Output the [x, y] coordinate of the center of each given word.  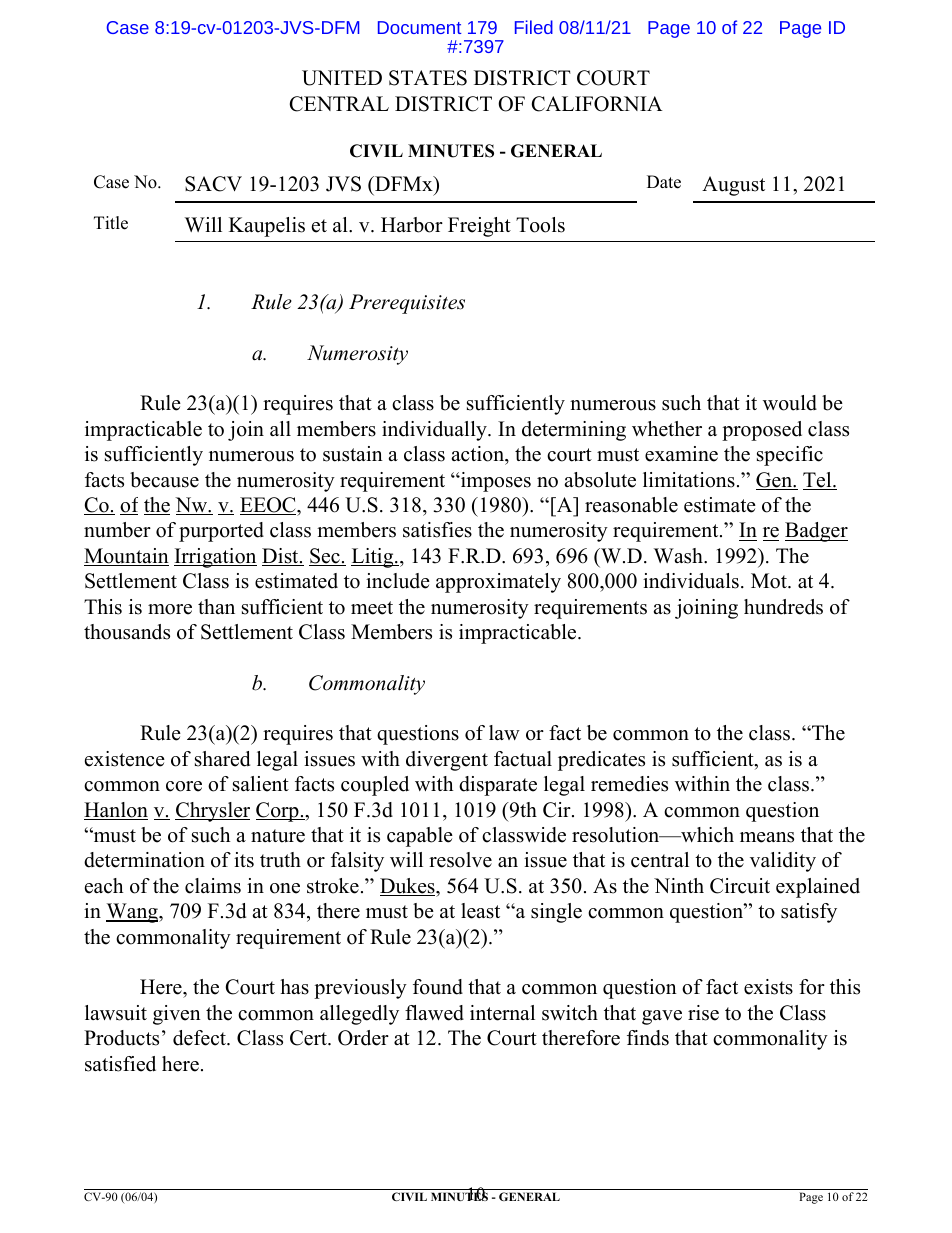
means [767, 837]
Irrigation [215, 558]
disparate [498, 786]
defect [200, 1038]
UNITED [342, 78]
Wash [679, 556]
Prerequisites [407, 304]
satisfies [437, 530]
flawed [434, 1013]
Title [111, 223]
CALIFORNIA [597, 104]
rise [703, 1013]
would [790, 403]
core [184, 786]
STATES [428, 78]
